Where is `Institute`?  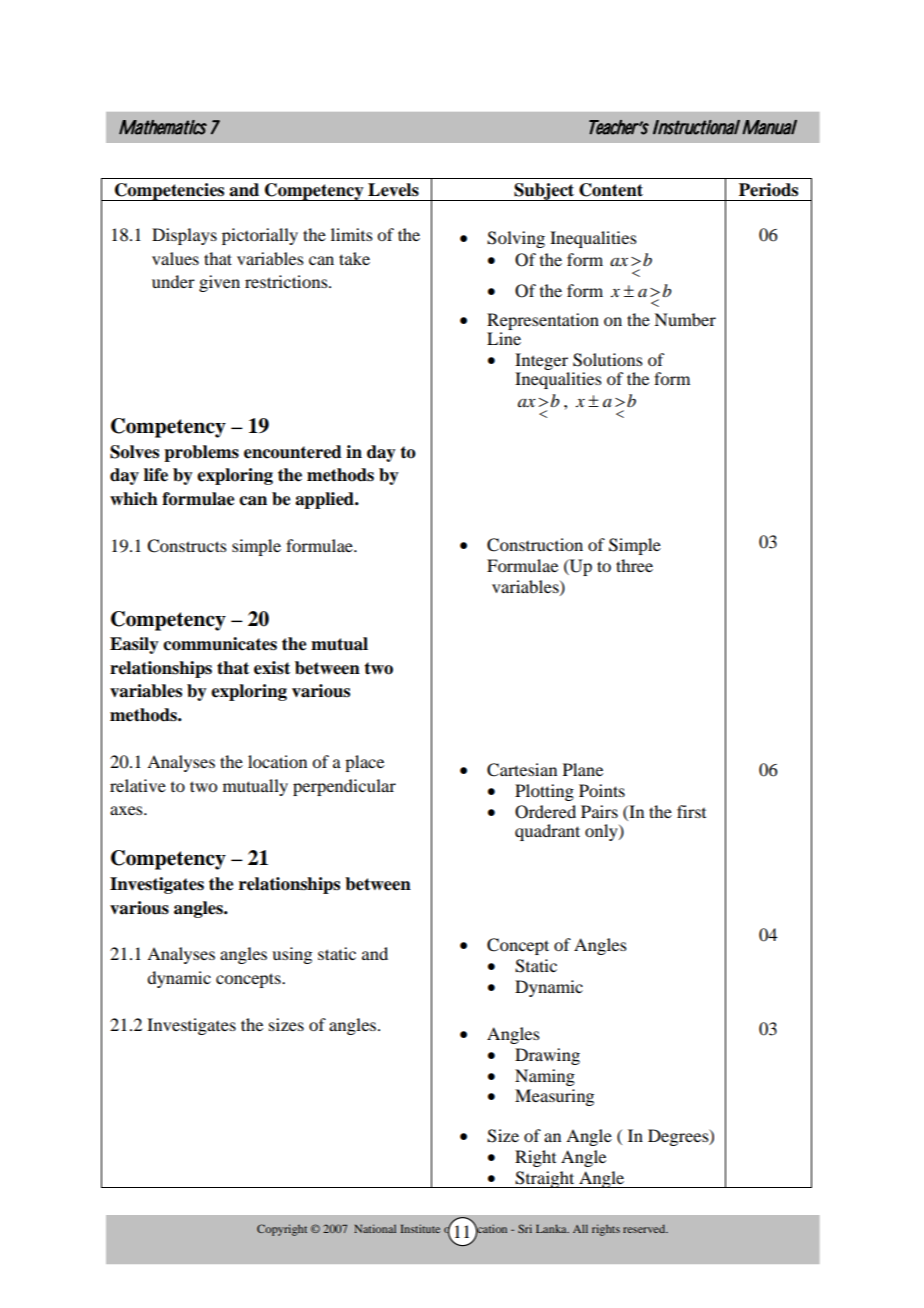 Institute is located at coordinates (420, 1228).
